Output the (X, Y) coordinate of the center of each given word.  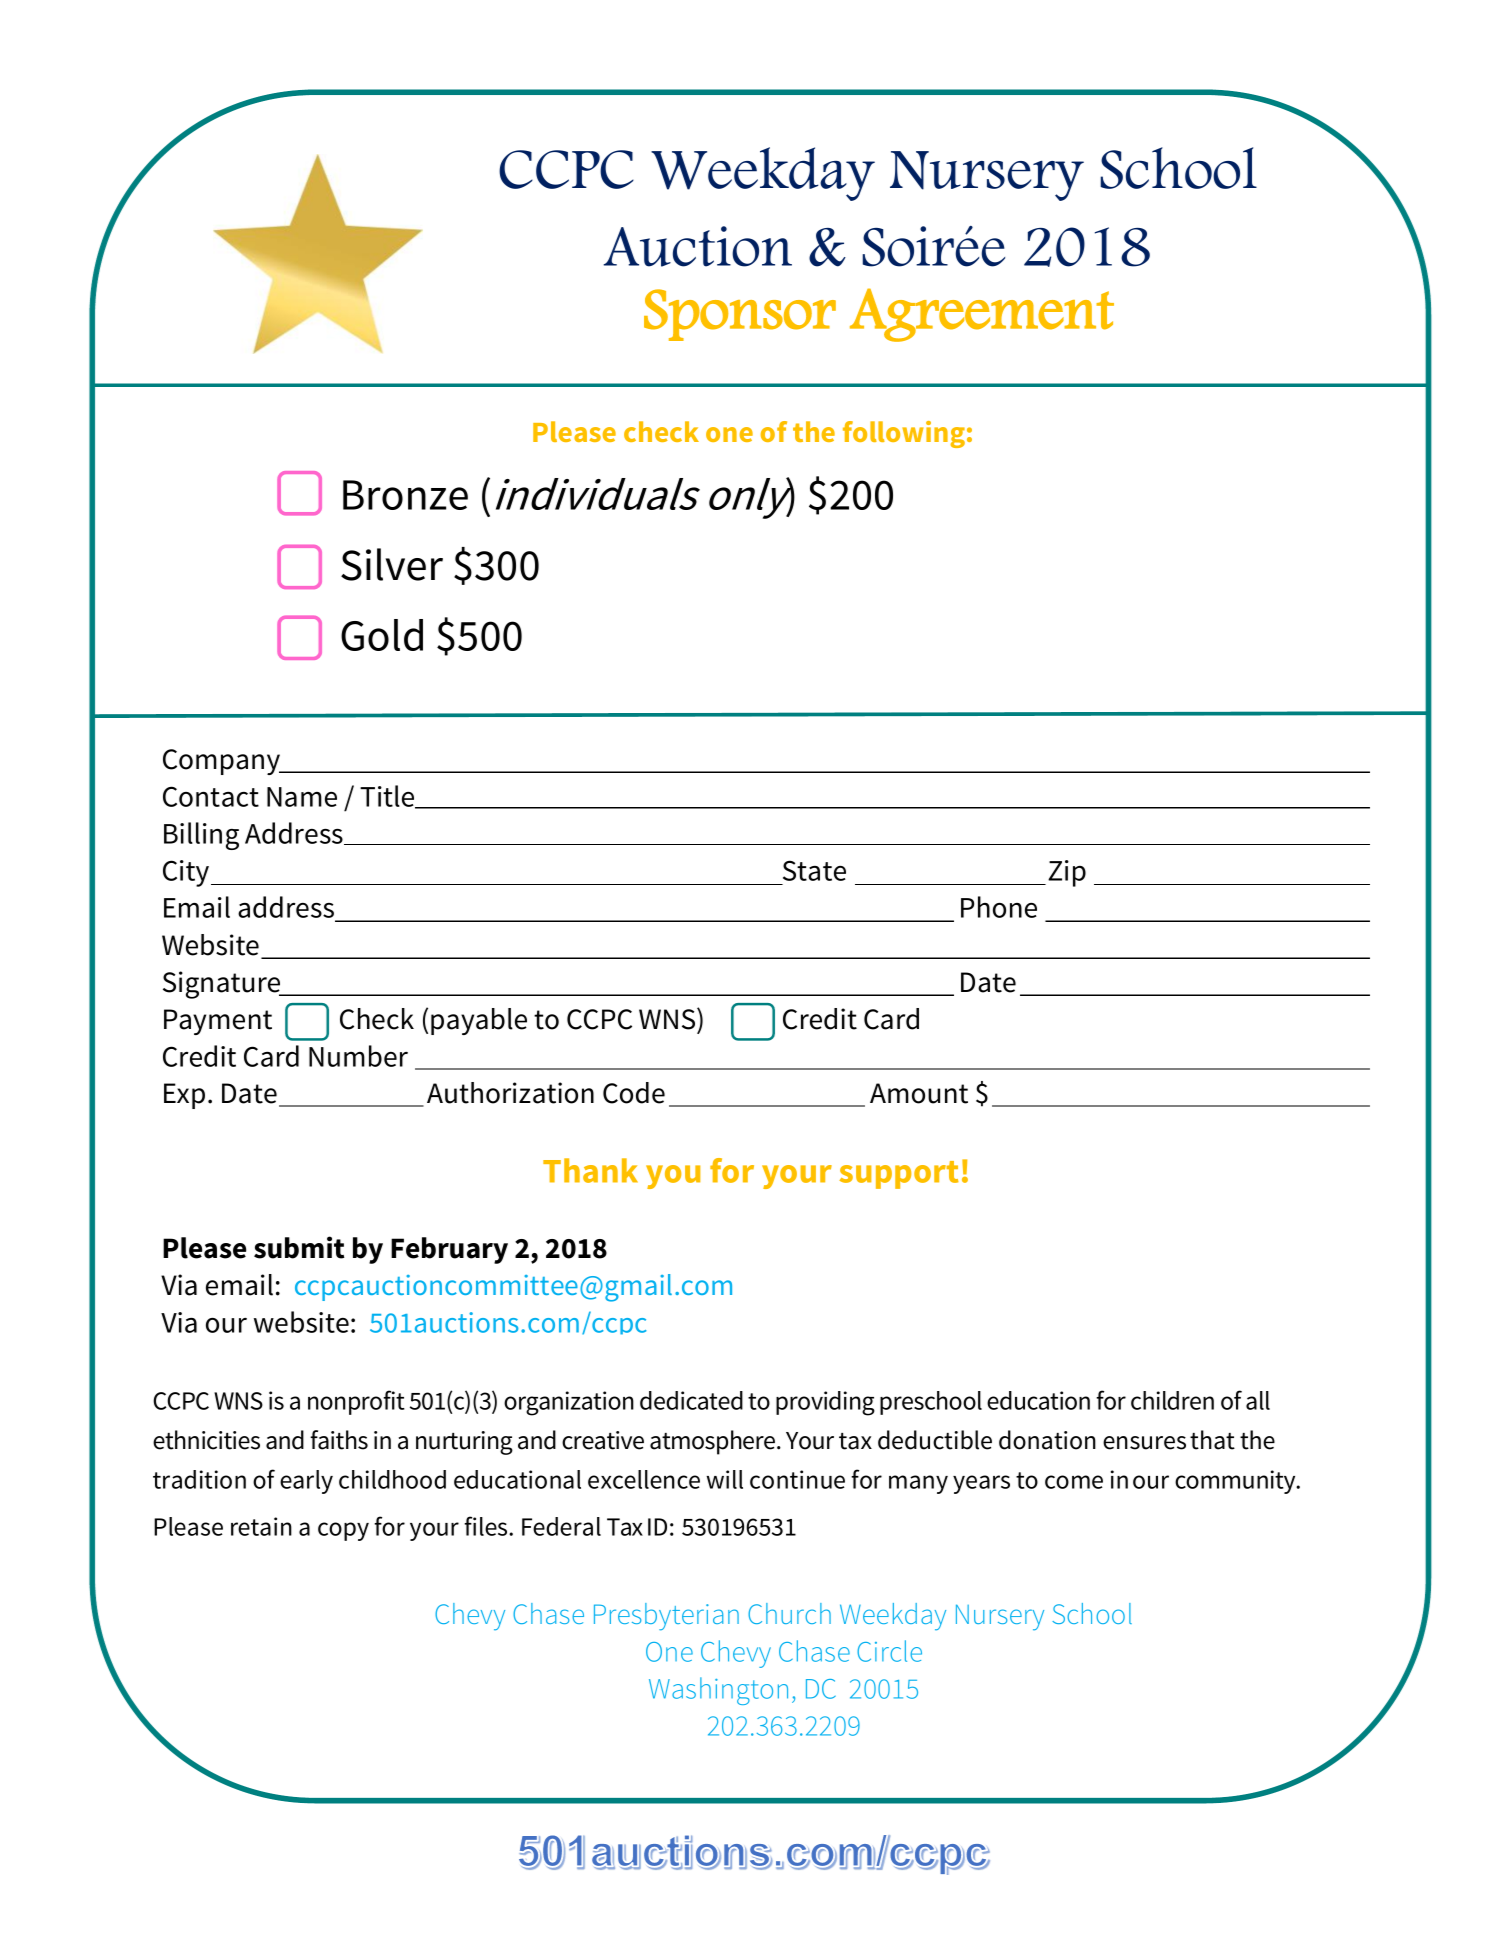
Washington (718, 1691)
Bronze (405, 495)
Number (358, 1056)
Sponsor (740, 315)
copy (343, 1531)
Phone (999, 907)
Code (634, 1093)
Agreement (982, 315)
